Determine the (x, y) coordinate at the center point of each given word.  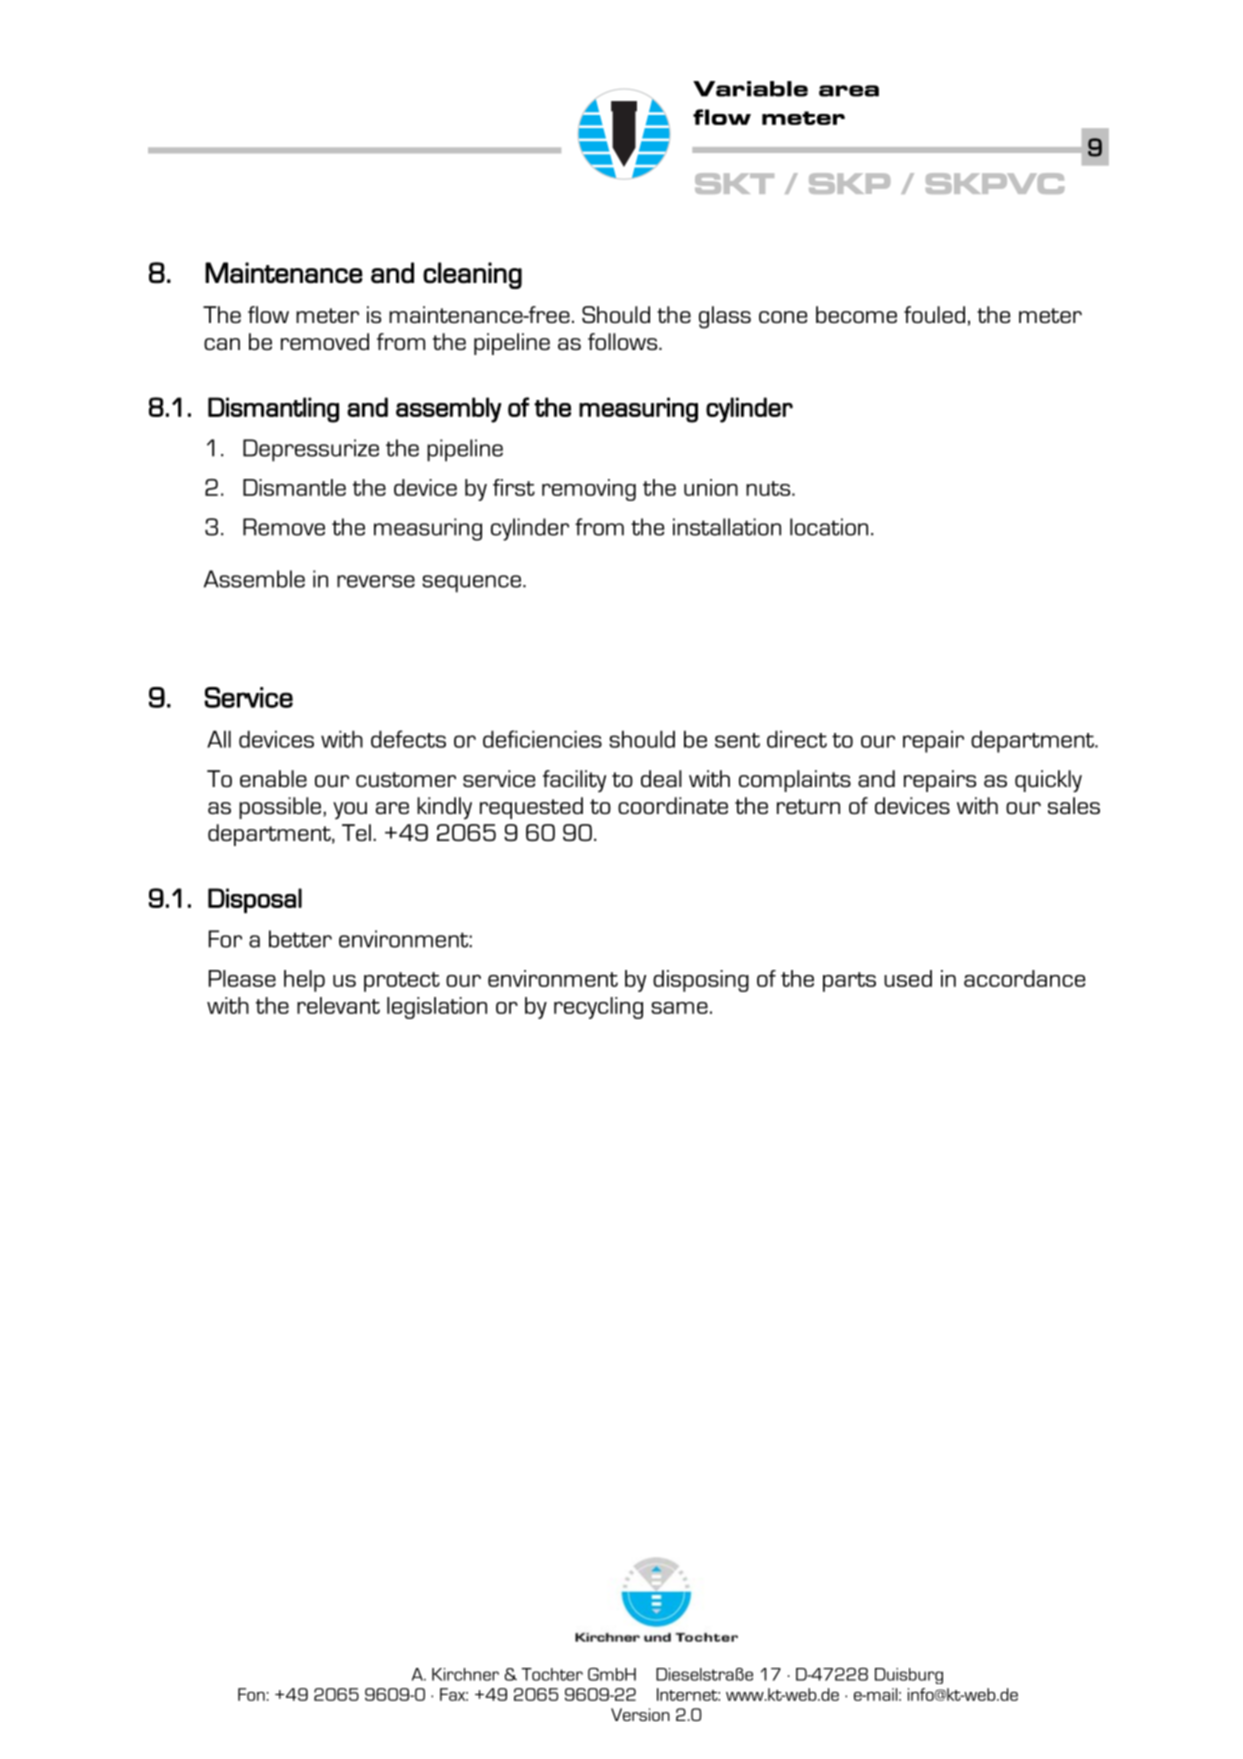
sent (737, 740)
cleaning (472, 275)
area (849, 91)
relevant (338, 1005)
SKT (734, 183)
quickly (1048, 781)
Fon (251, 1694)
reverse (376, 581)
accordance (1024, 978)
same (679, 1008)
